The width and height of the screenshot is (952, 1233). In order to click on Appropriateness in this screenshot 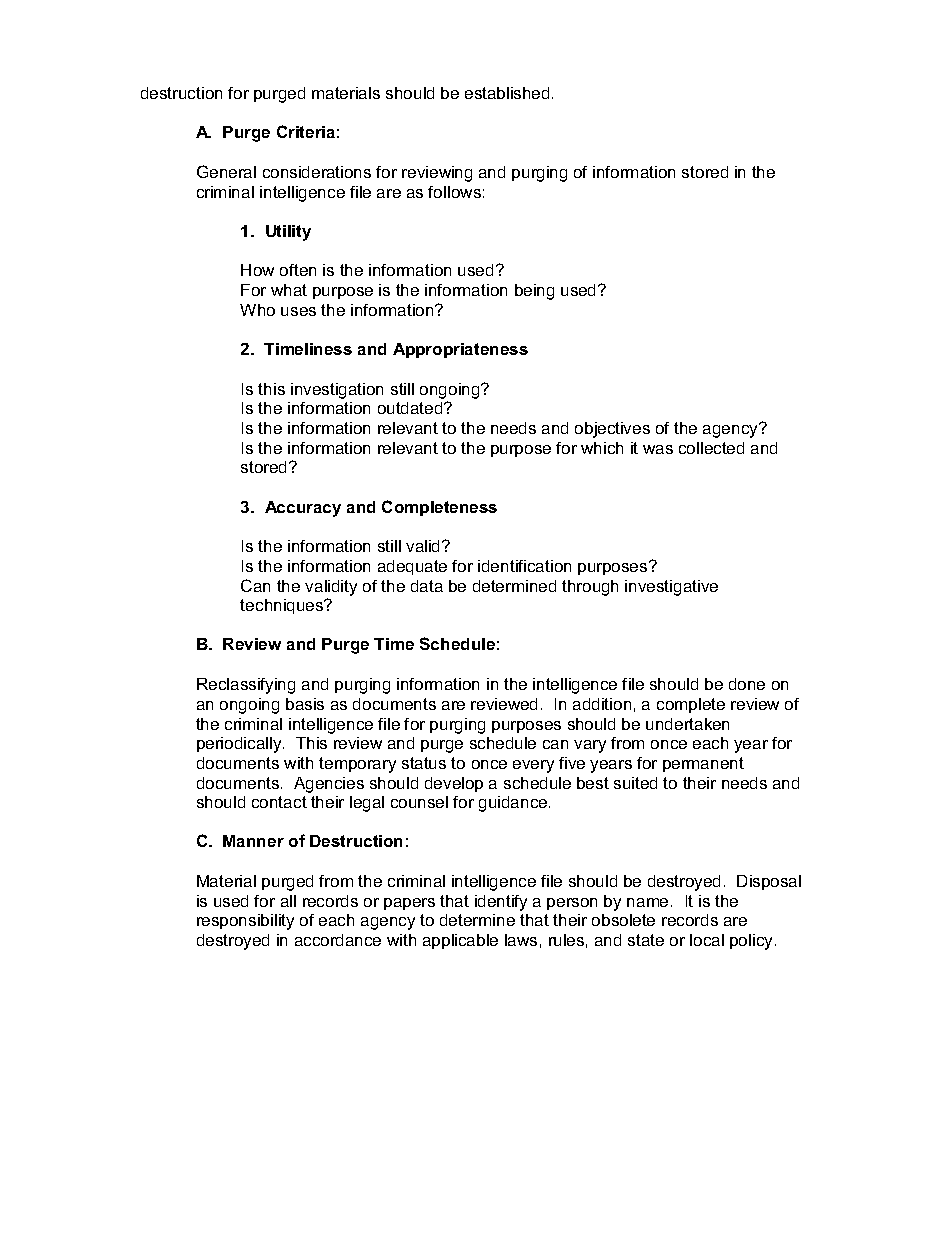, I will do `click(460, 350)`.
